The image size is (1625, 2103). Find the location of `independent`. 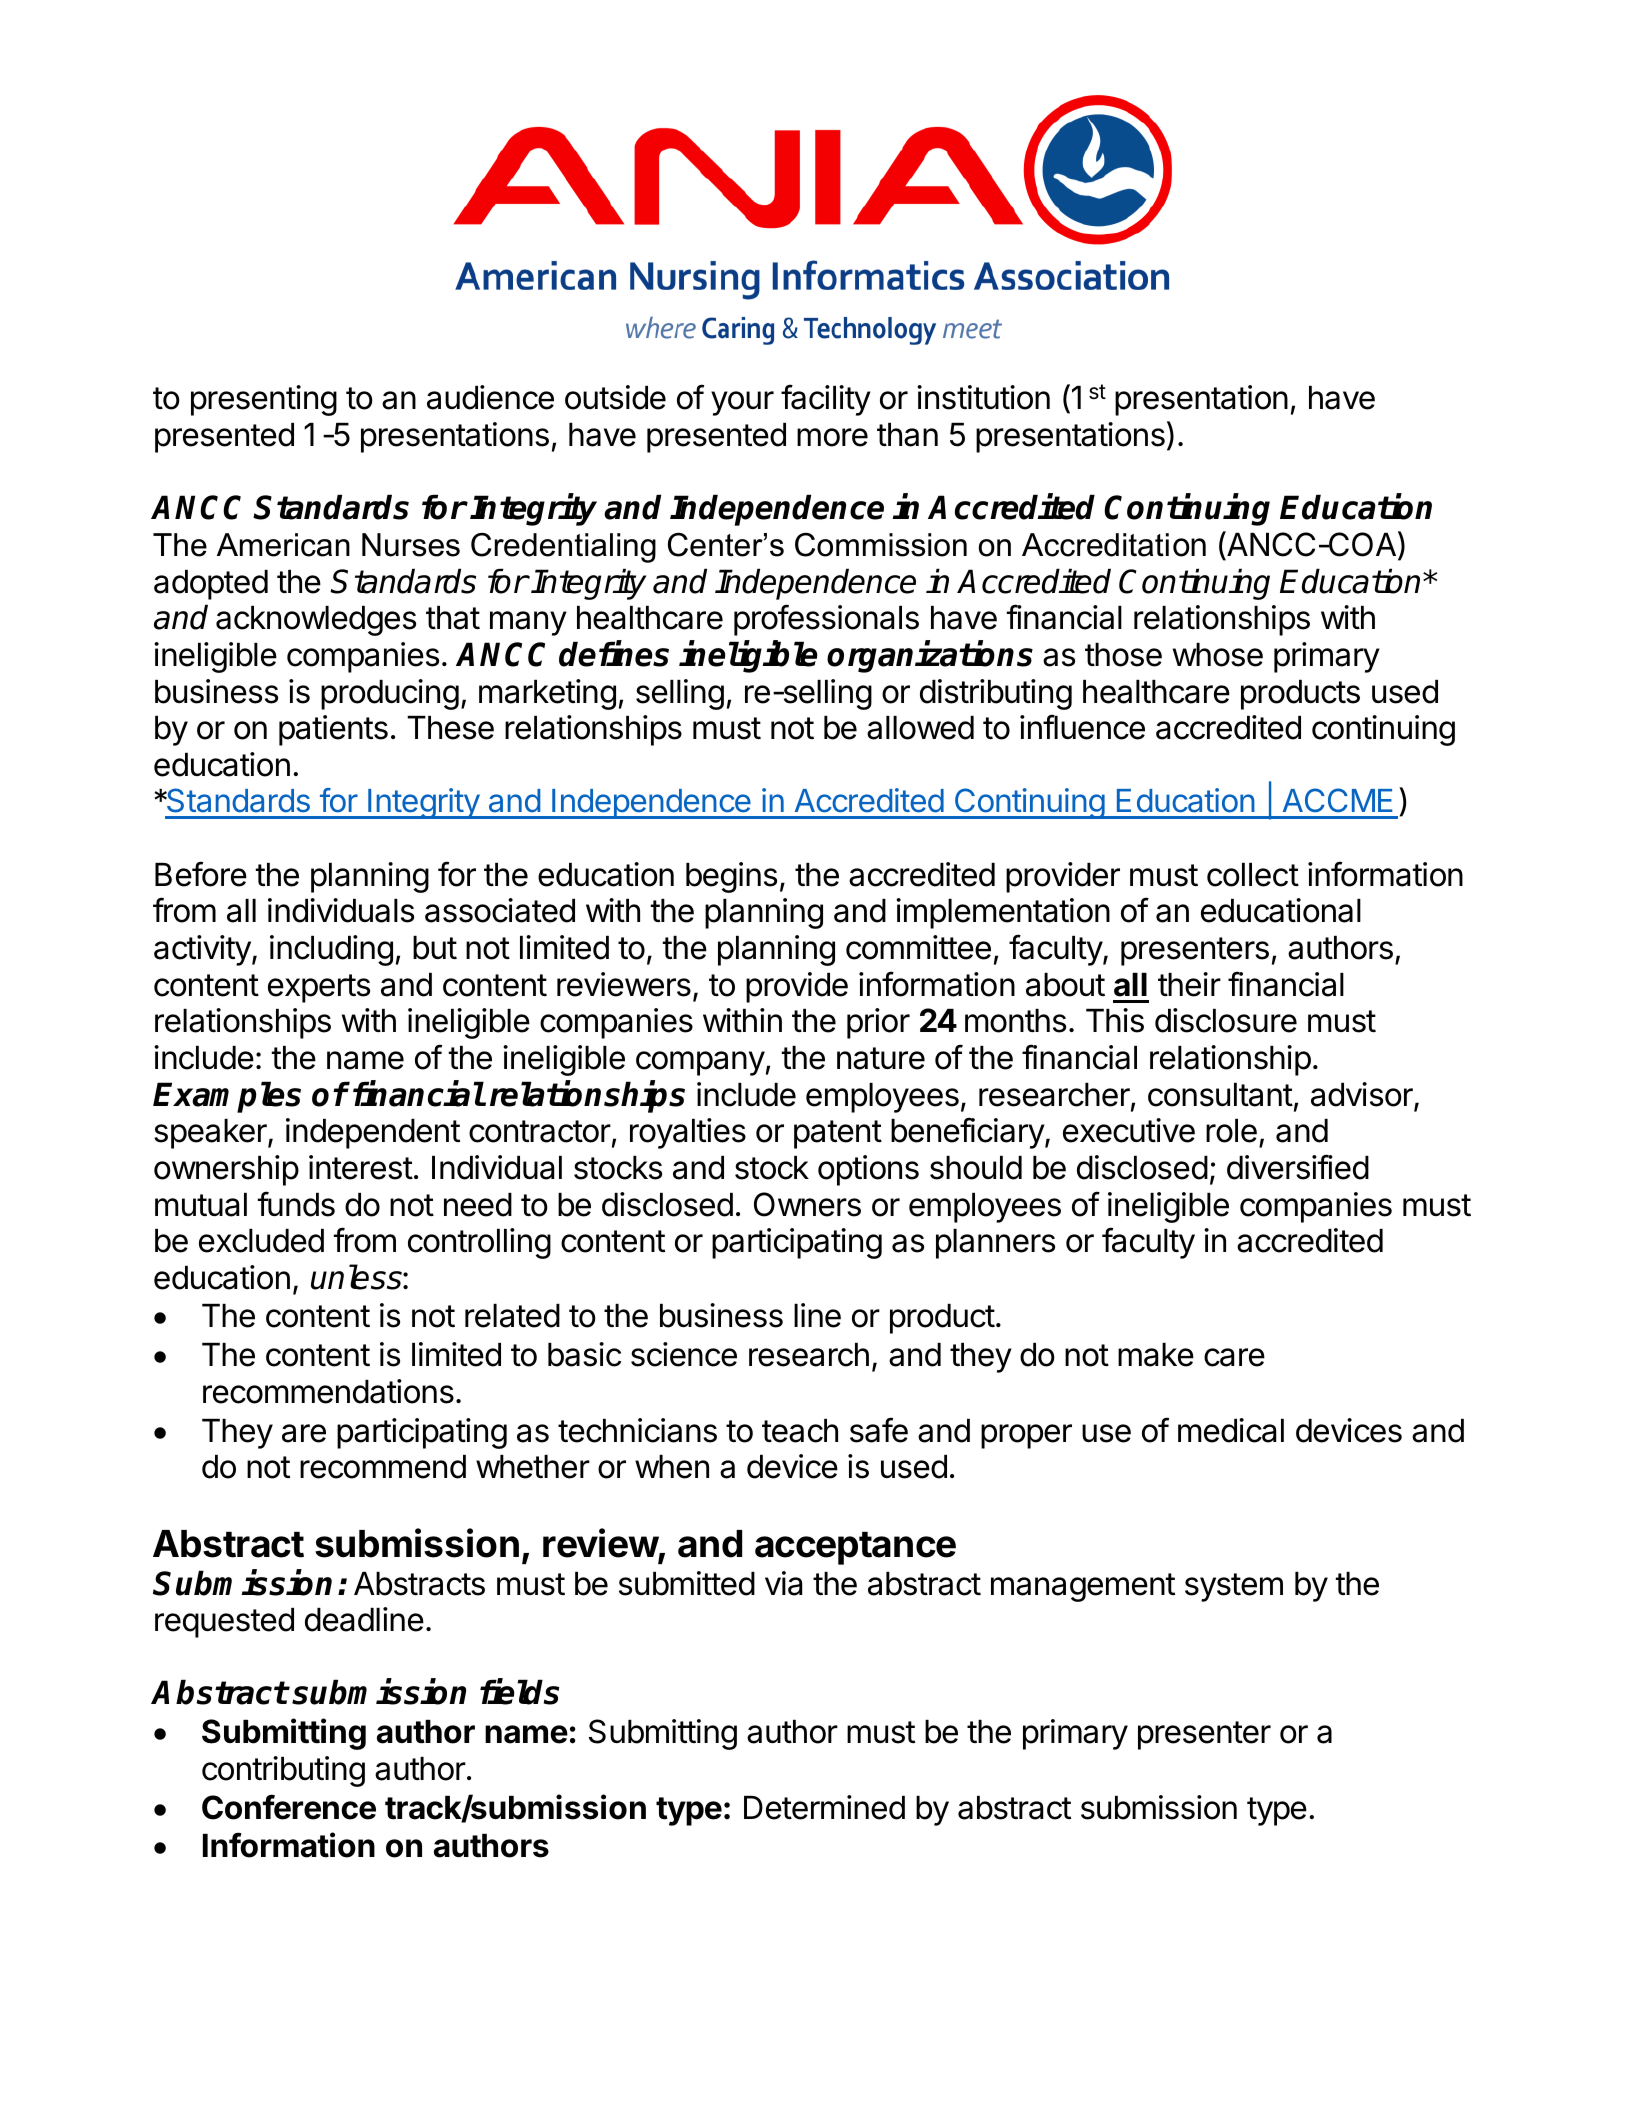

independent is located at coordinates (373, 1133).
